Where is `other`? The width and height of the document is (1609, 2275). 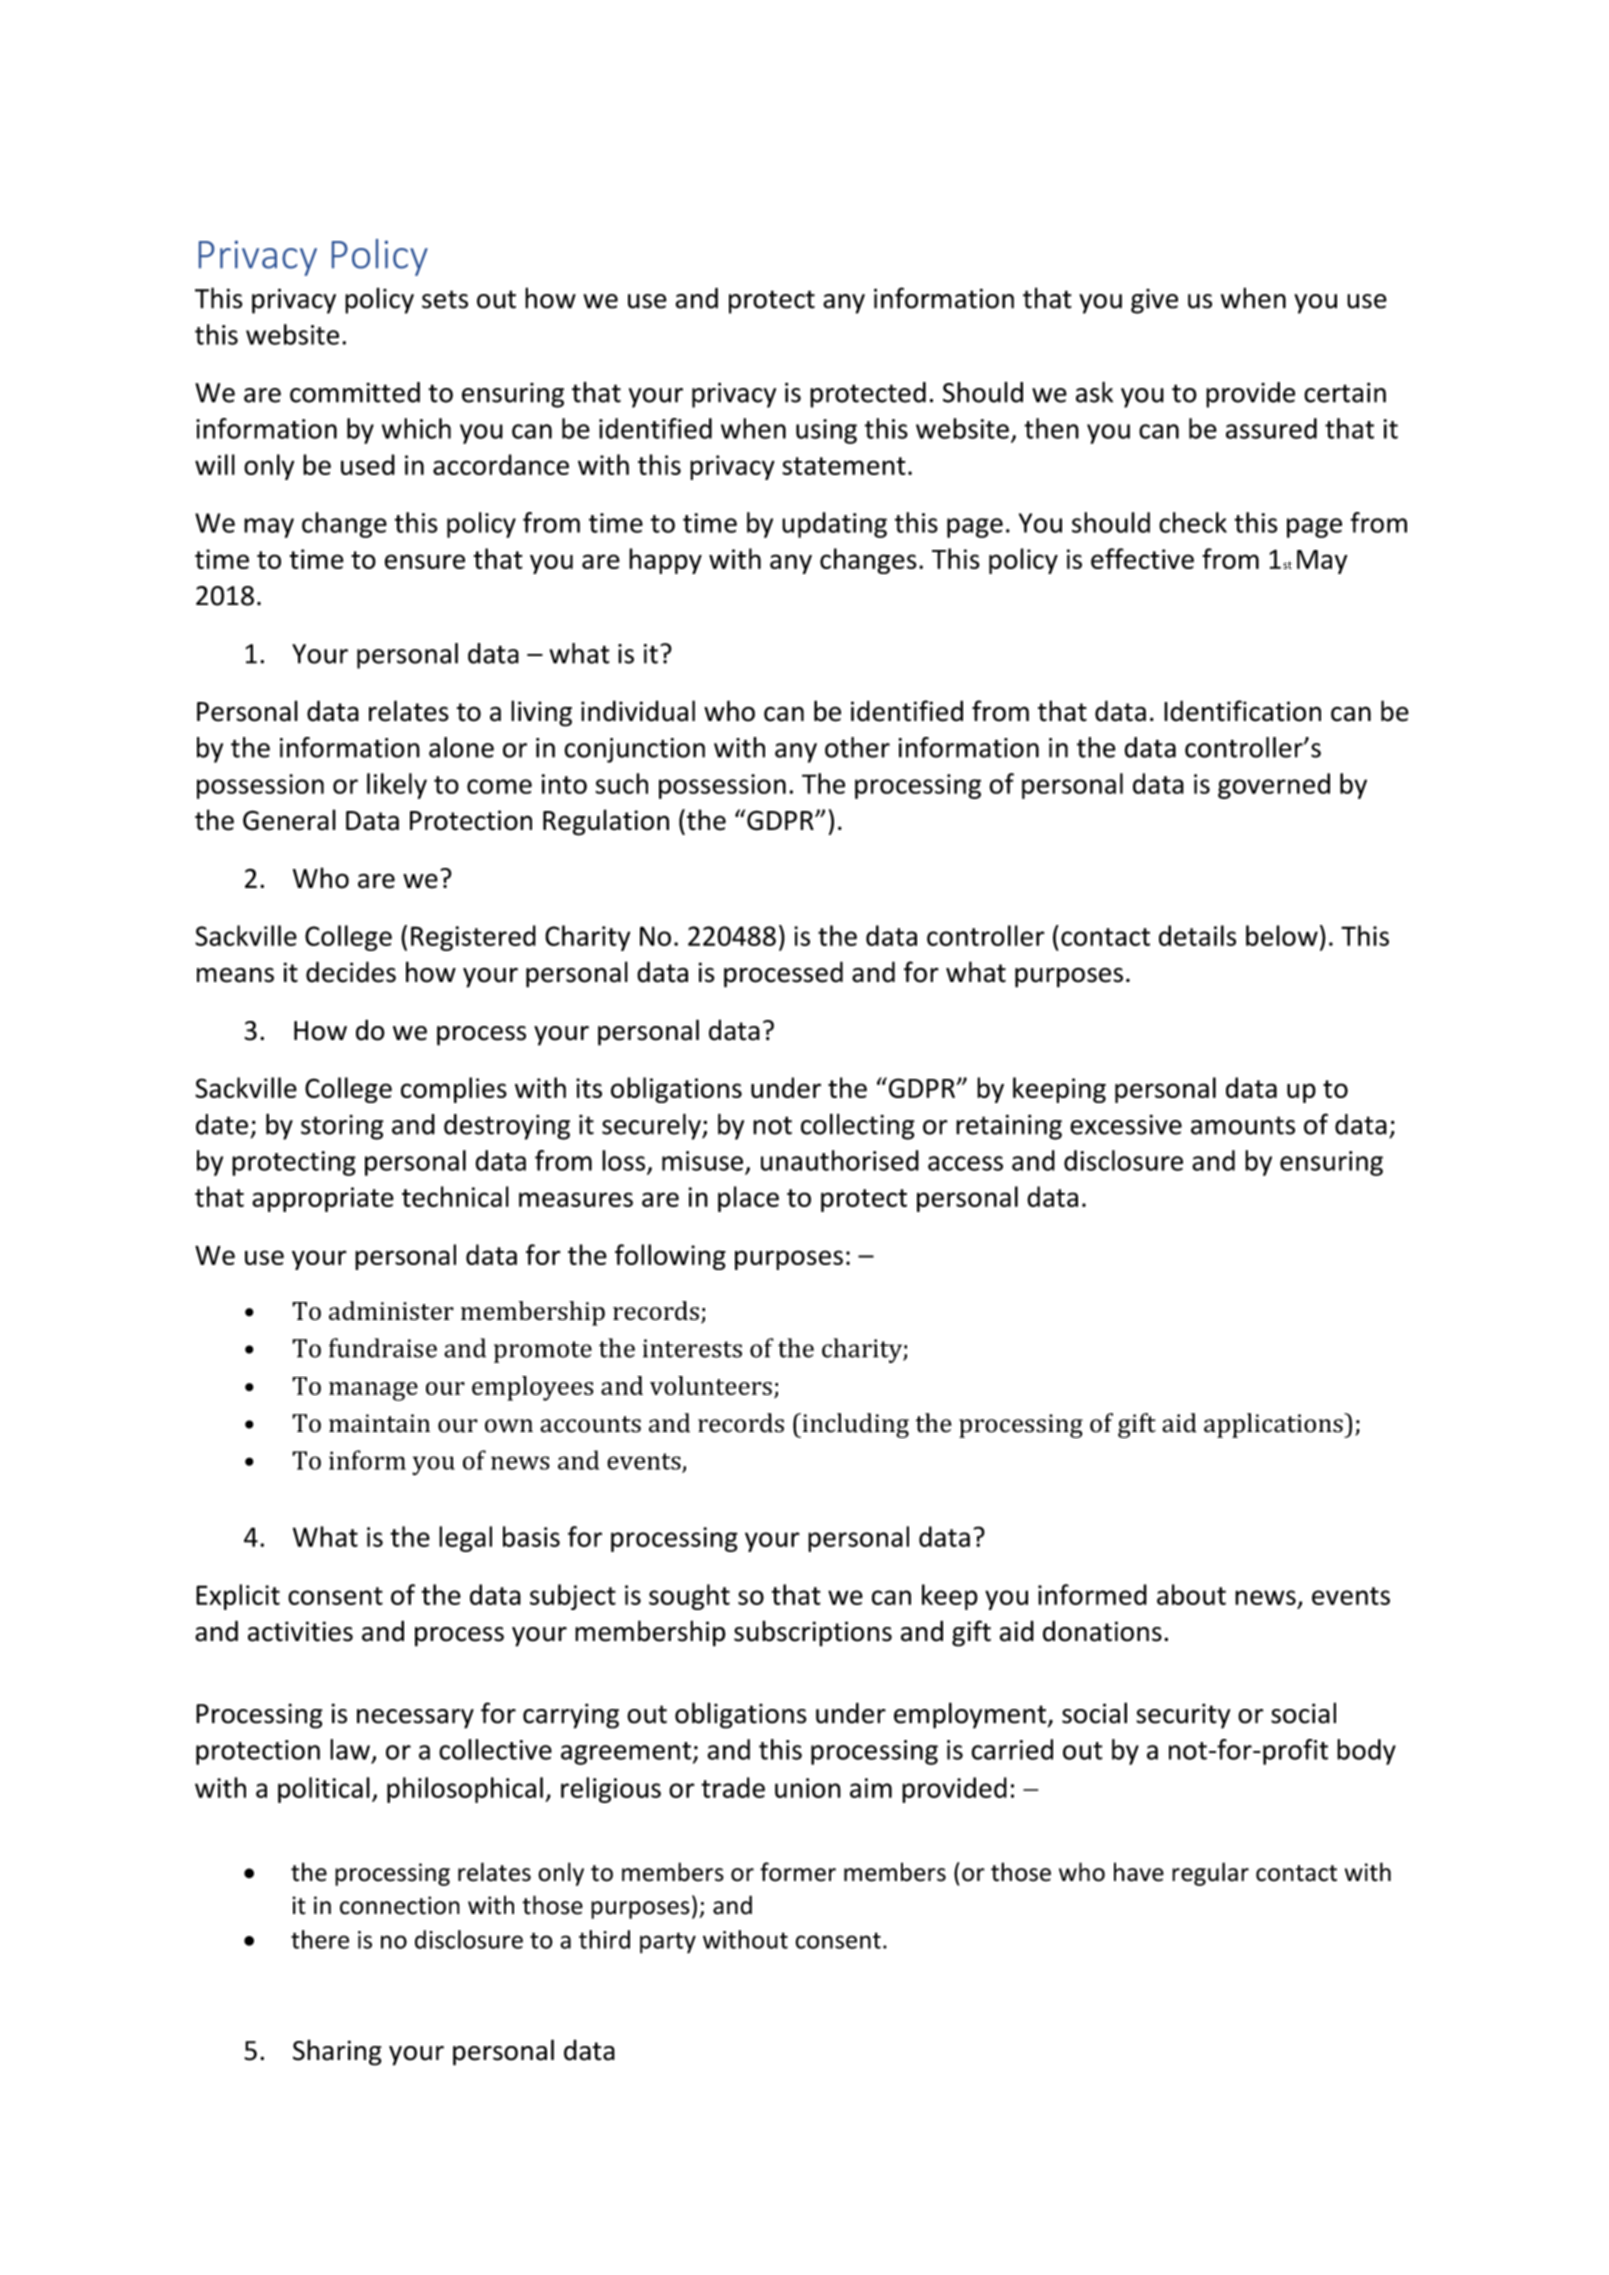 other is located at coordinates (857, 747).
